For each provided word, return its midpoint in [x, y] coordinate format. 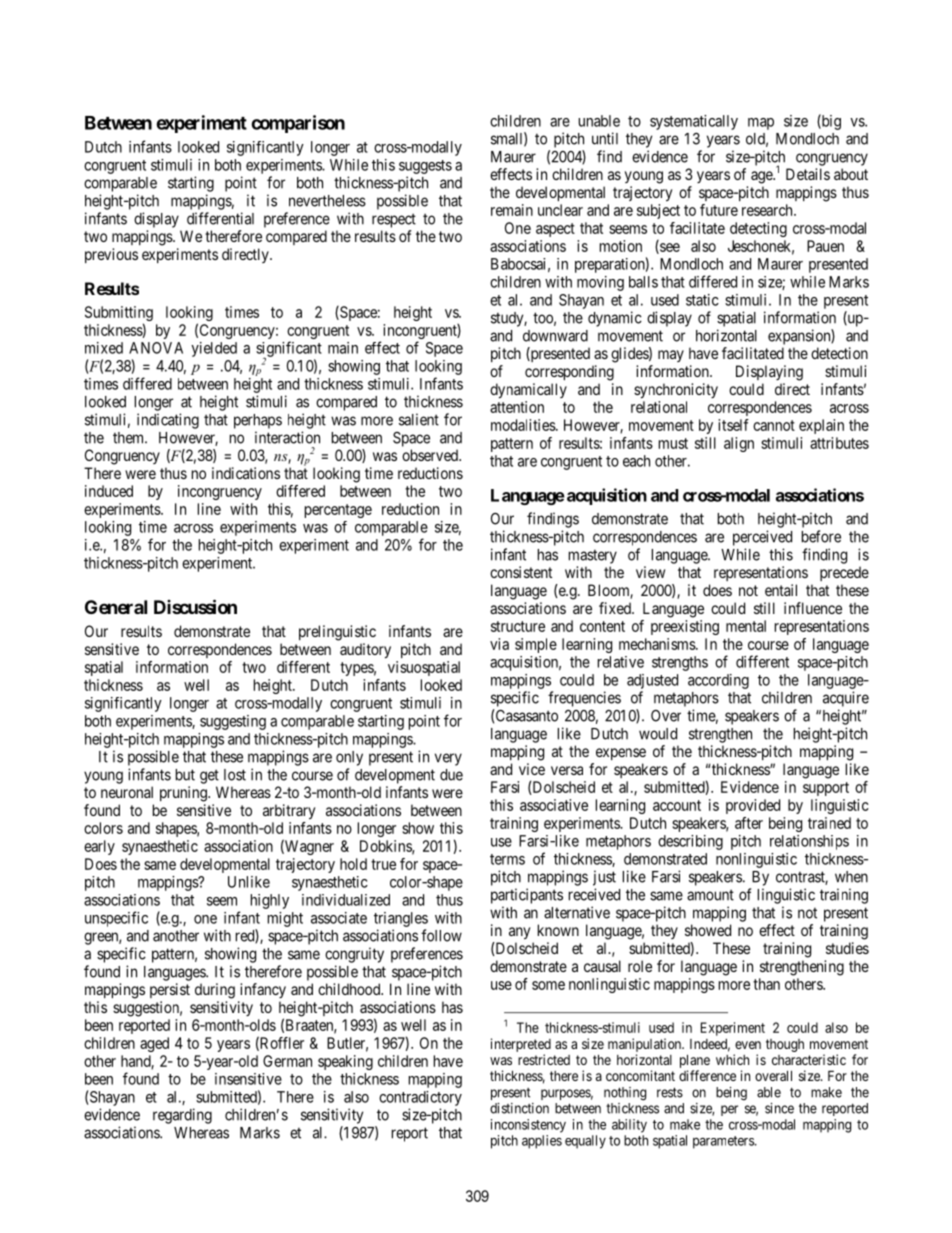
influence [813, 608]
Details [808, 174]
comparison [298, 124]
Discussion [195, 606]
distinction [519, 1108]
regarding [182, 1116]
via [499, 644]
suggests [425, 167]
